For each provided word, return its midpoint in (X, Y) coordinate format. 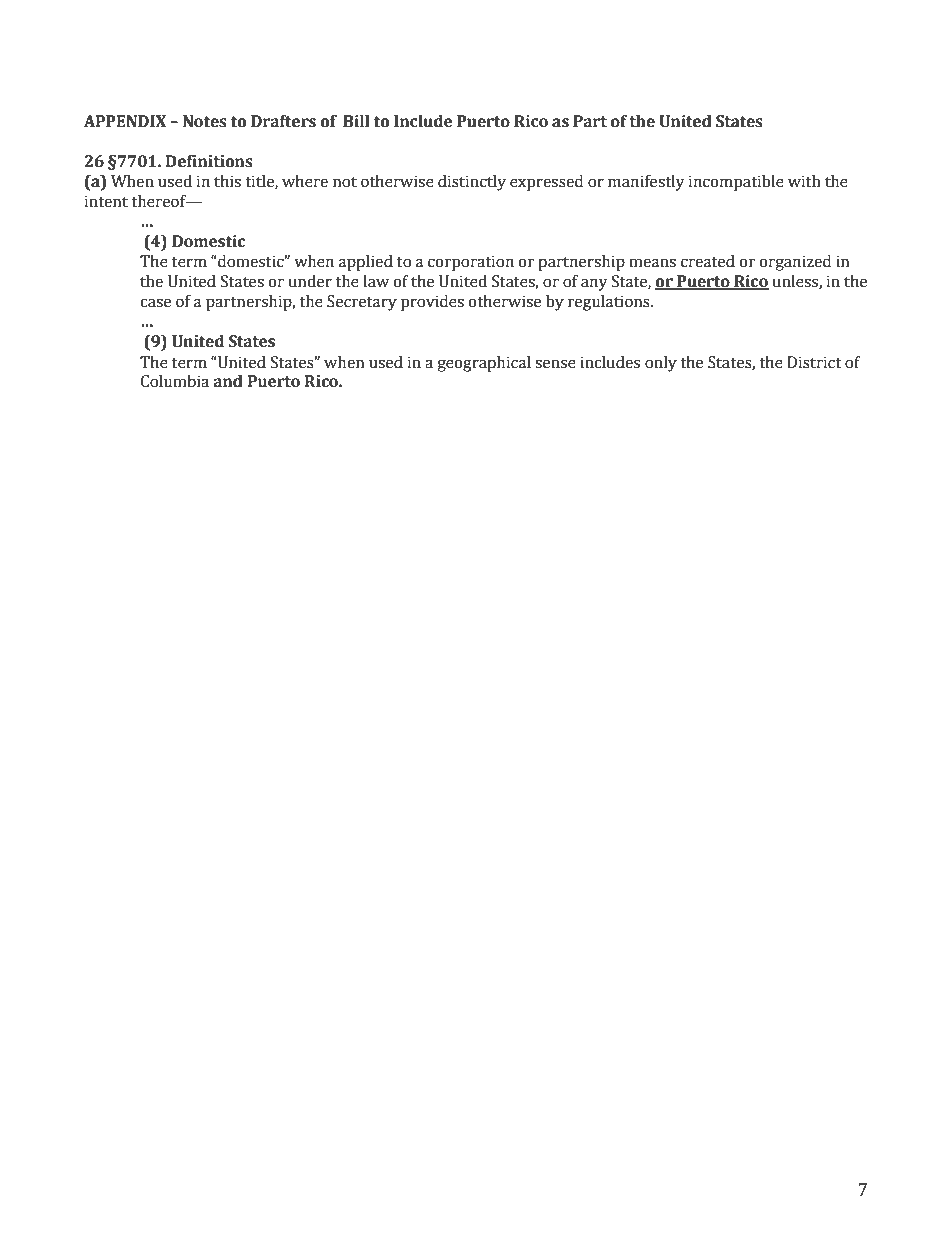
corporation (471, 263)
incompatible (736, 183)
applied (366, 263)
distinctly (472, 183)
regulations (610, 303)
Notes (205, 121)
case (155, 303)
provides (432, 303)
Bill (356, 121)
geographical (484, 364)
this (227, 181)
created (708, 261)
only (661, 364)
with (804, 181)
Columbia (175, 381)
